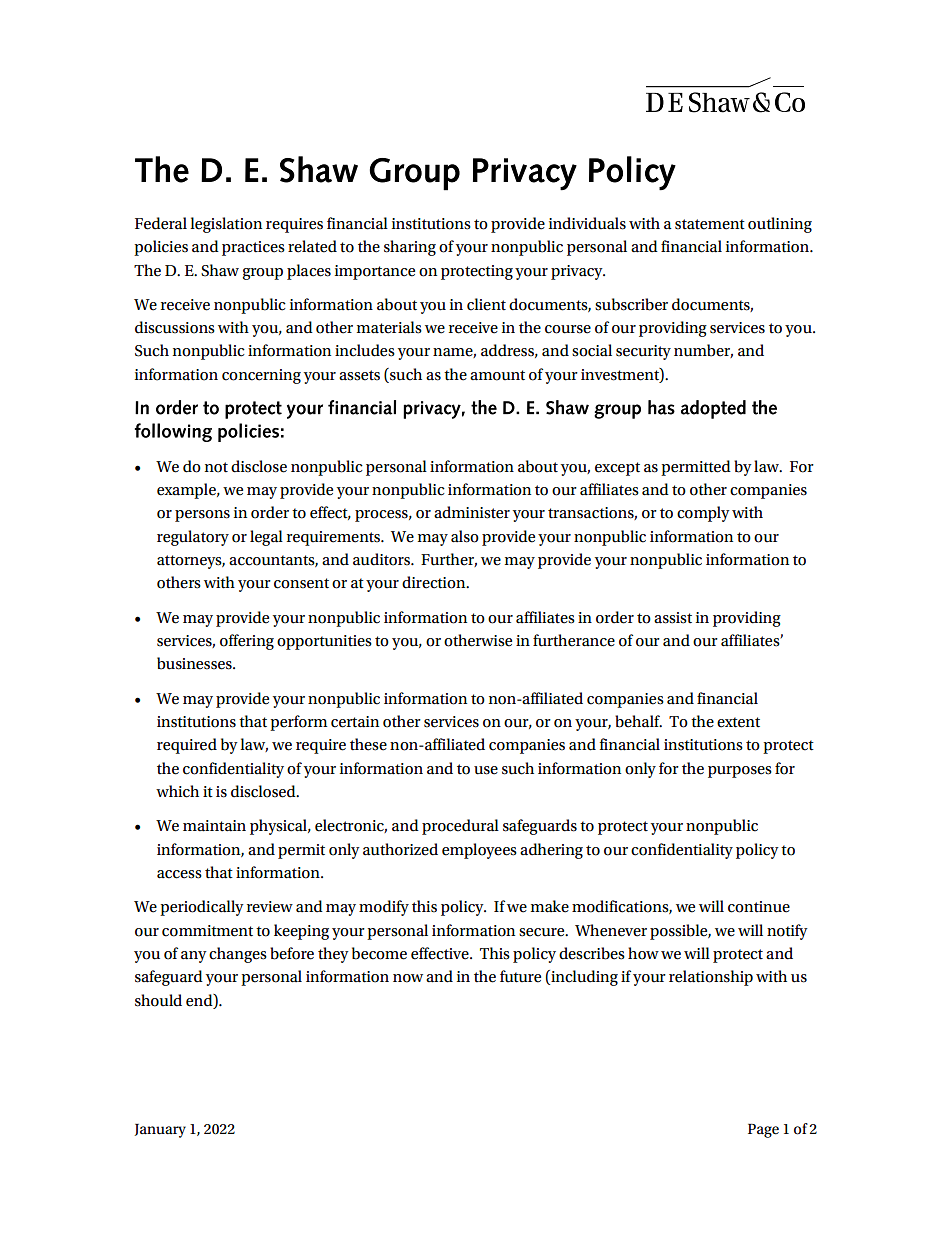  I want to click on maintain, so click(214, 826).
